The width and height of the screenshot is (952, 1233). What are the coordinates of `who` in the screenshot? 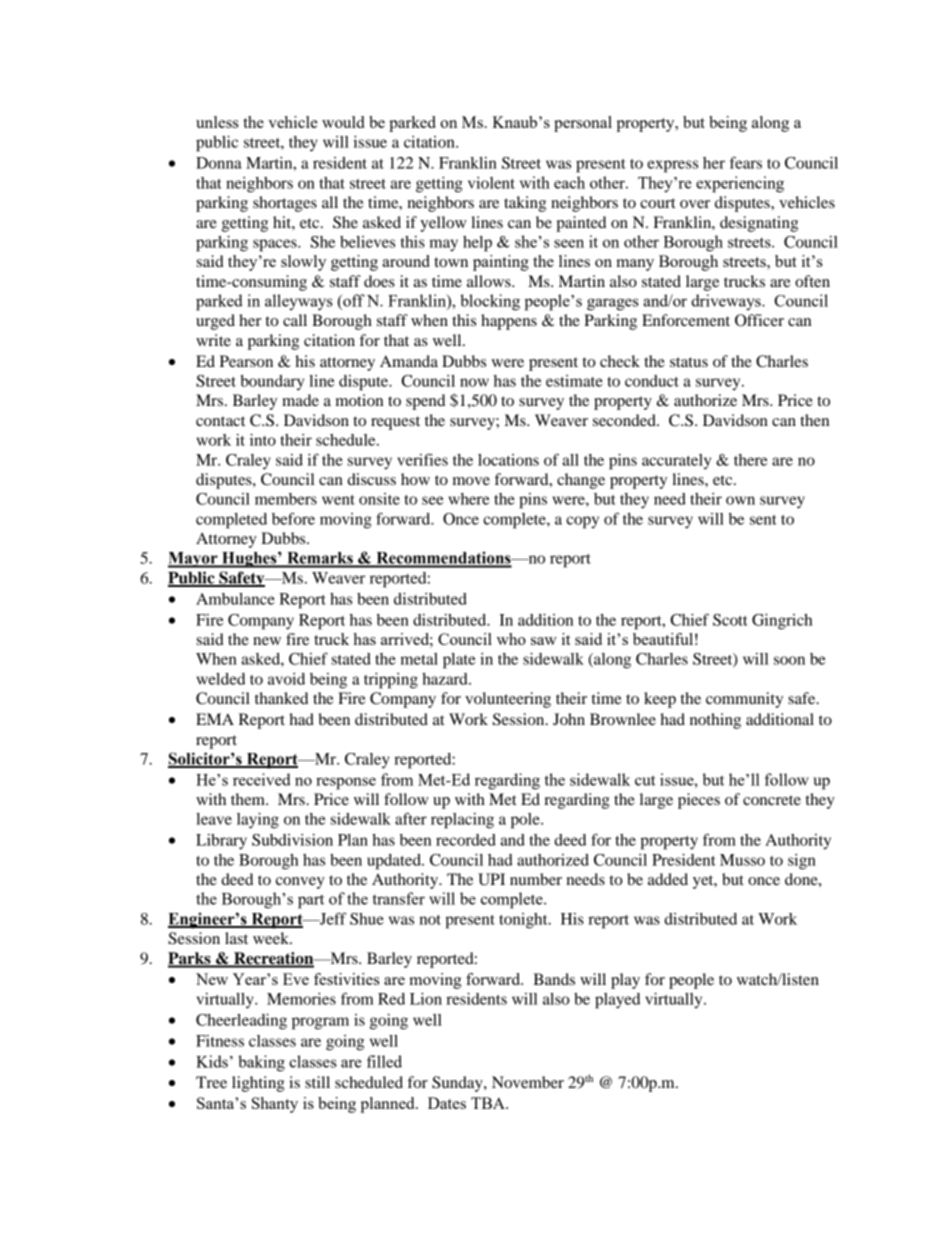 It's located at (511, 639).
